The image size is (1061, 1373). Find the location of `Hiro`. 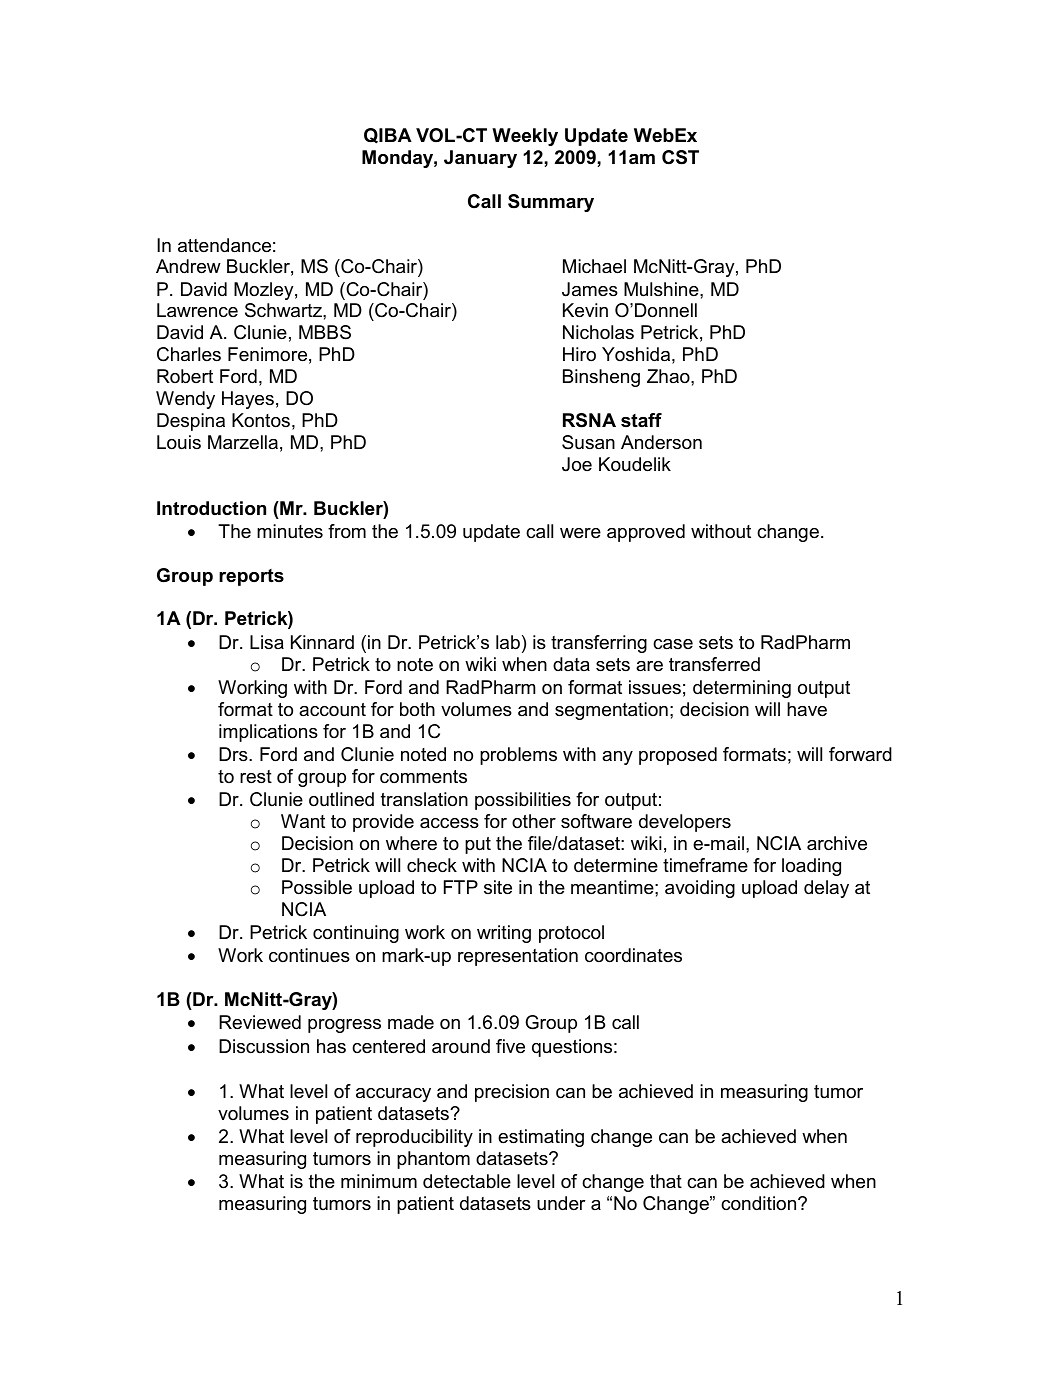

Hiro is located at coordinates (579, 354).
